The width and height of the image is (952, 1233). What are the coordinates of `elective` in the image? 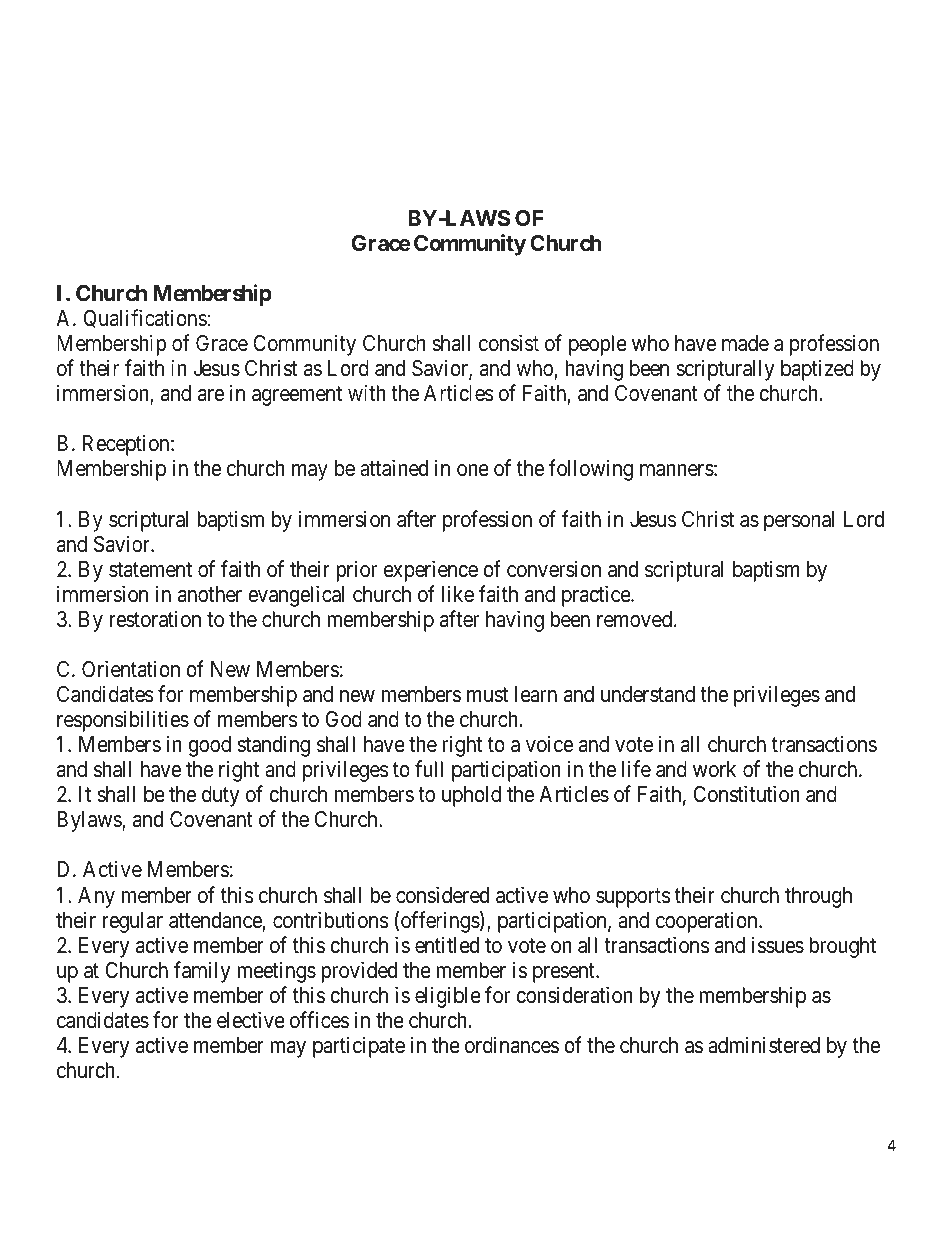 It's located at (251, 1020).
